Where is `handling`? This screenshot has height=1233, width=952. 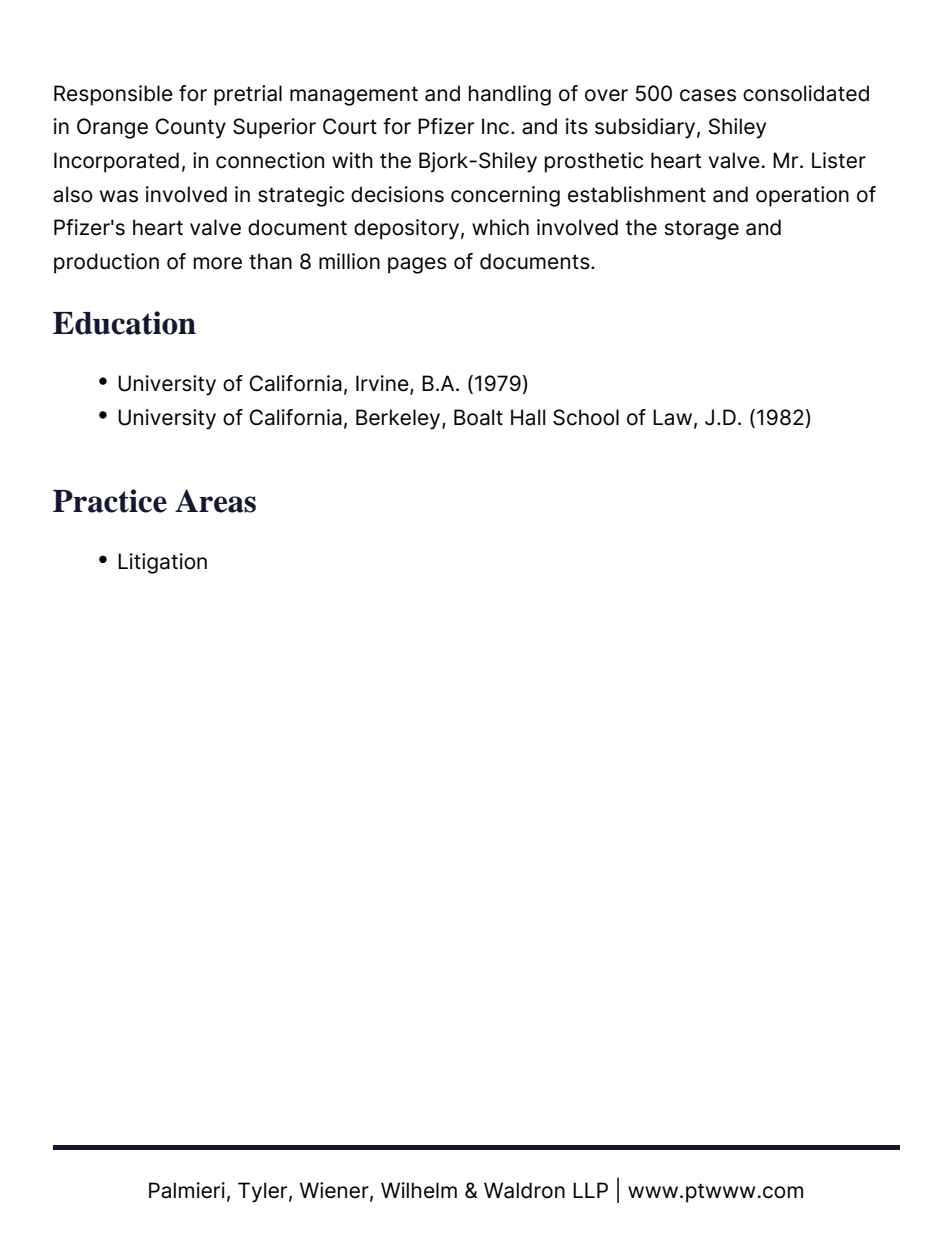
handling is located at coordinates (510, 95).
